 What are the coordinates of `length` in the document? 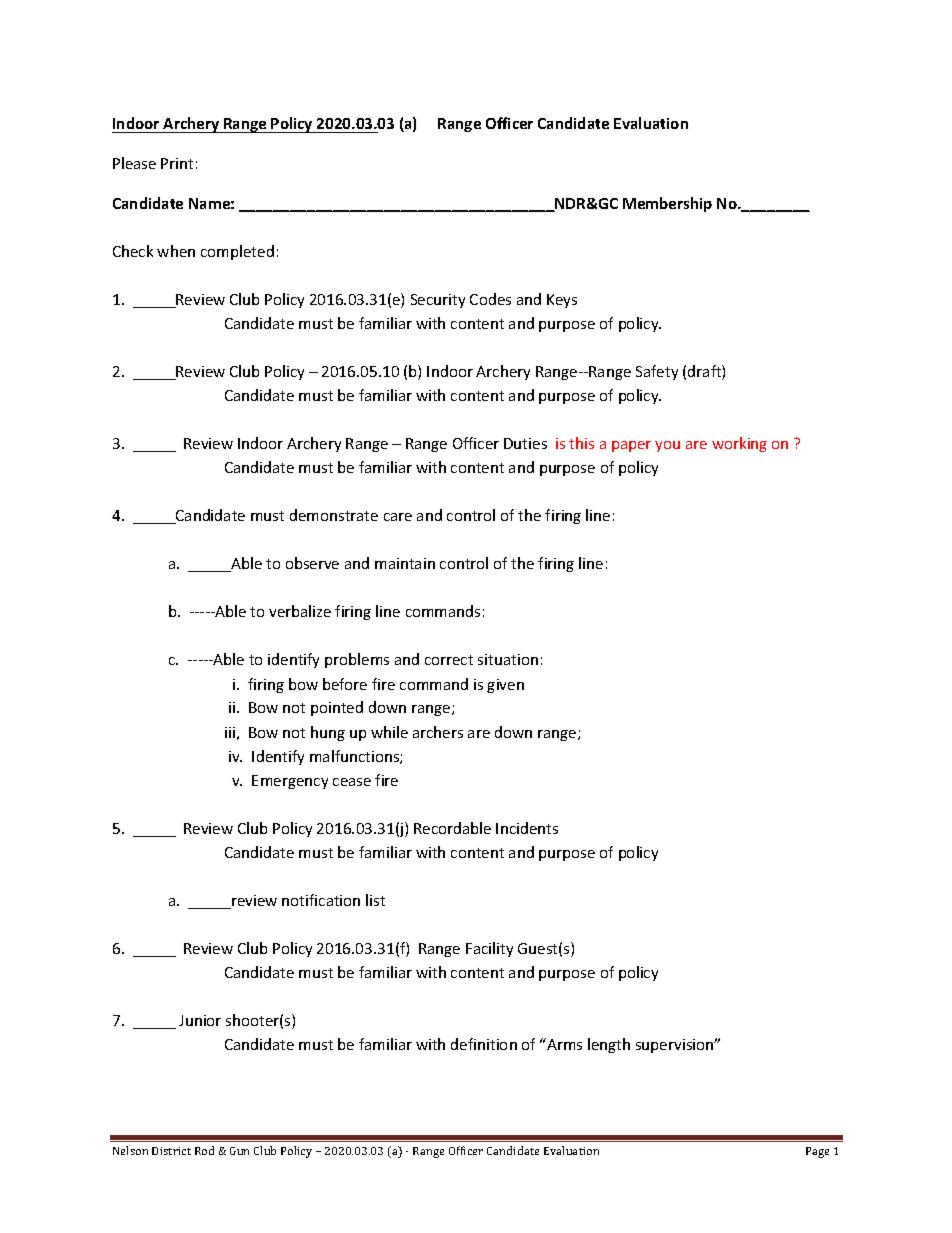 It's located at (609, 1045).
